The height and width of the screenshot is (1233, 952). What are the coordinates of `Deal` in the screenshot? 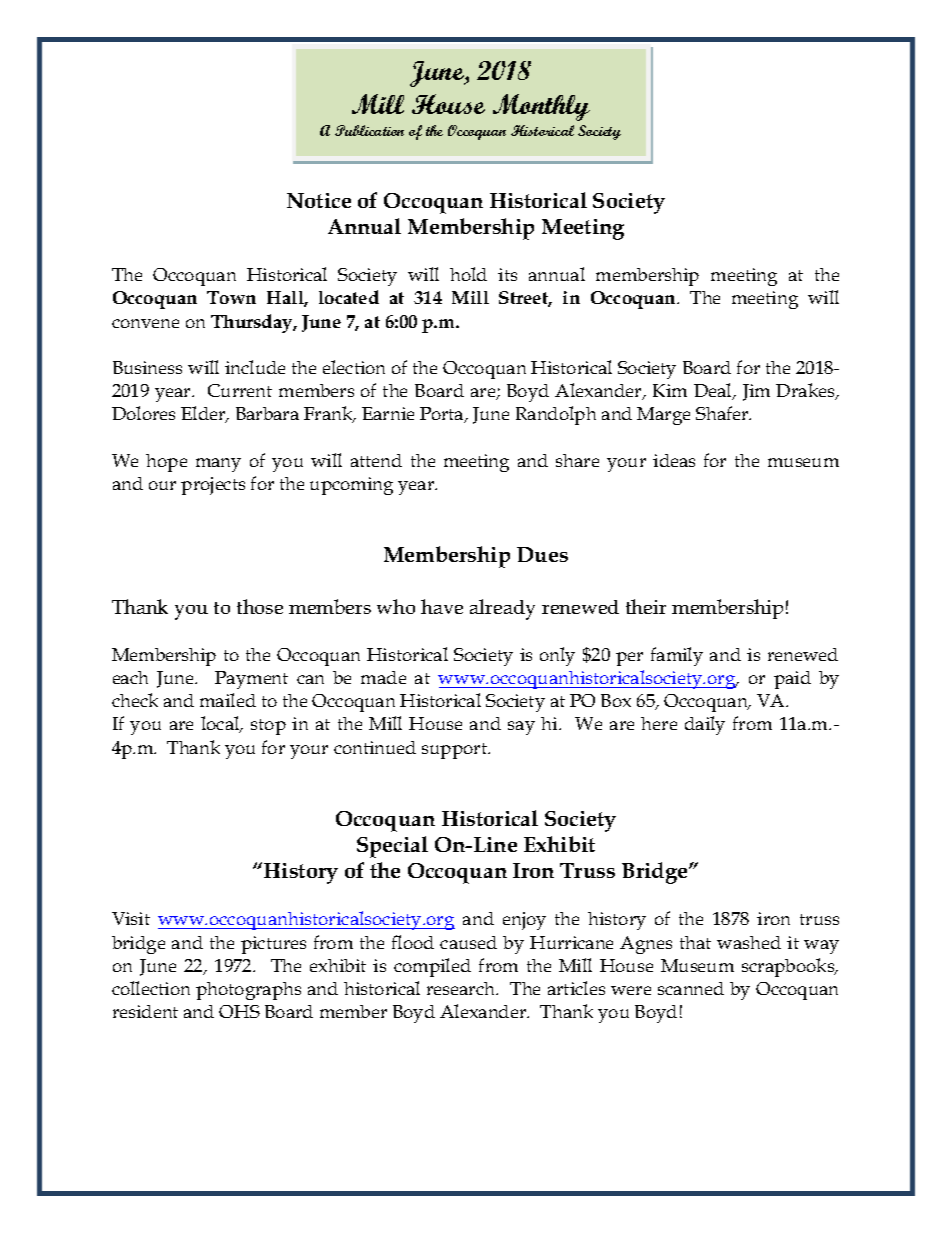 It's located at (714, 391).
